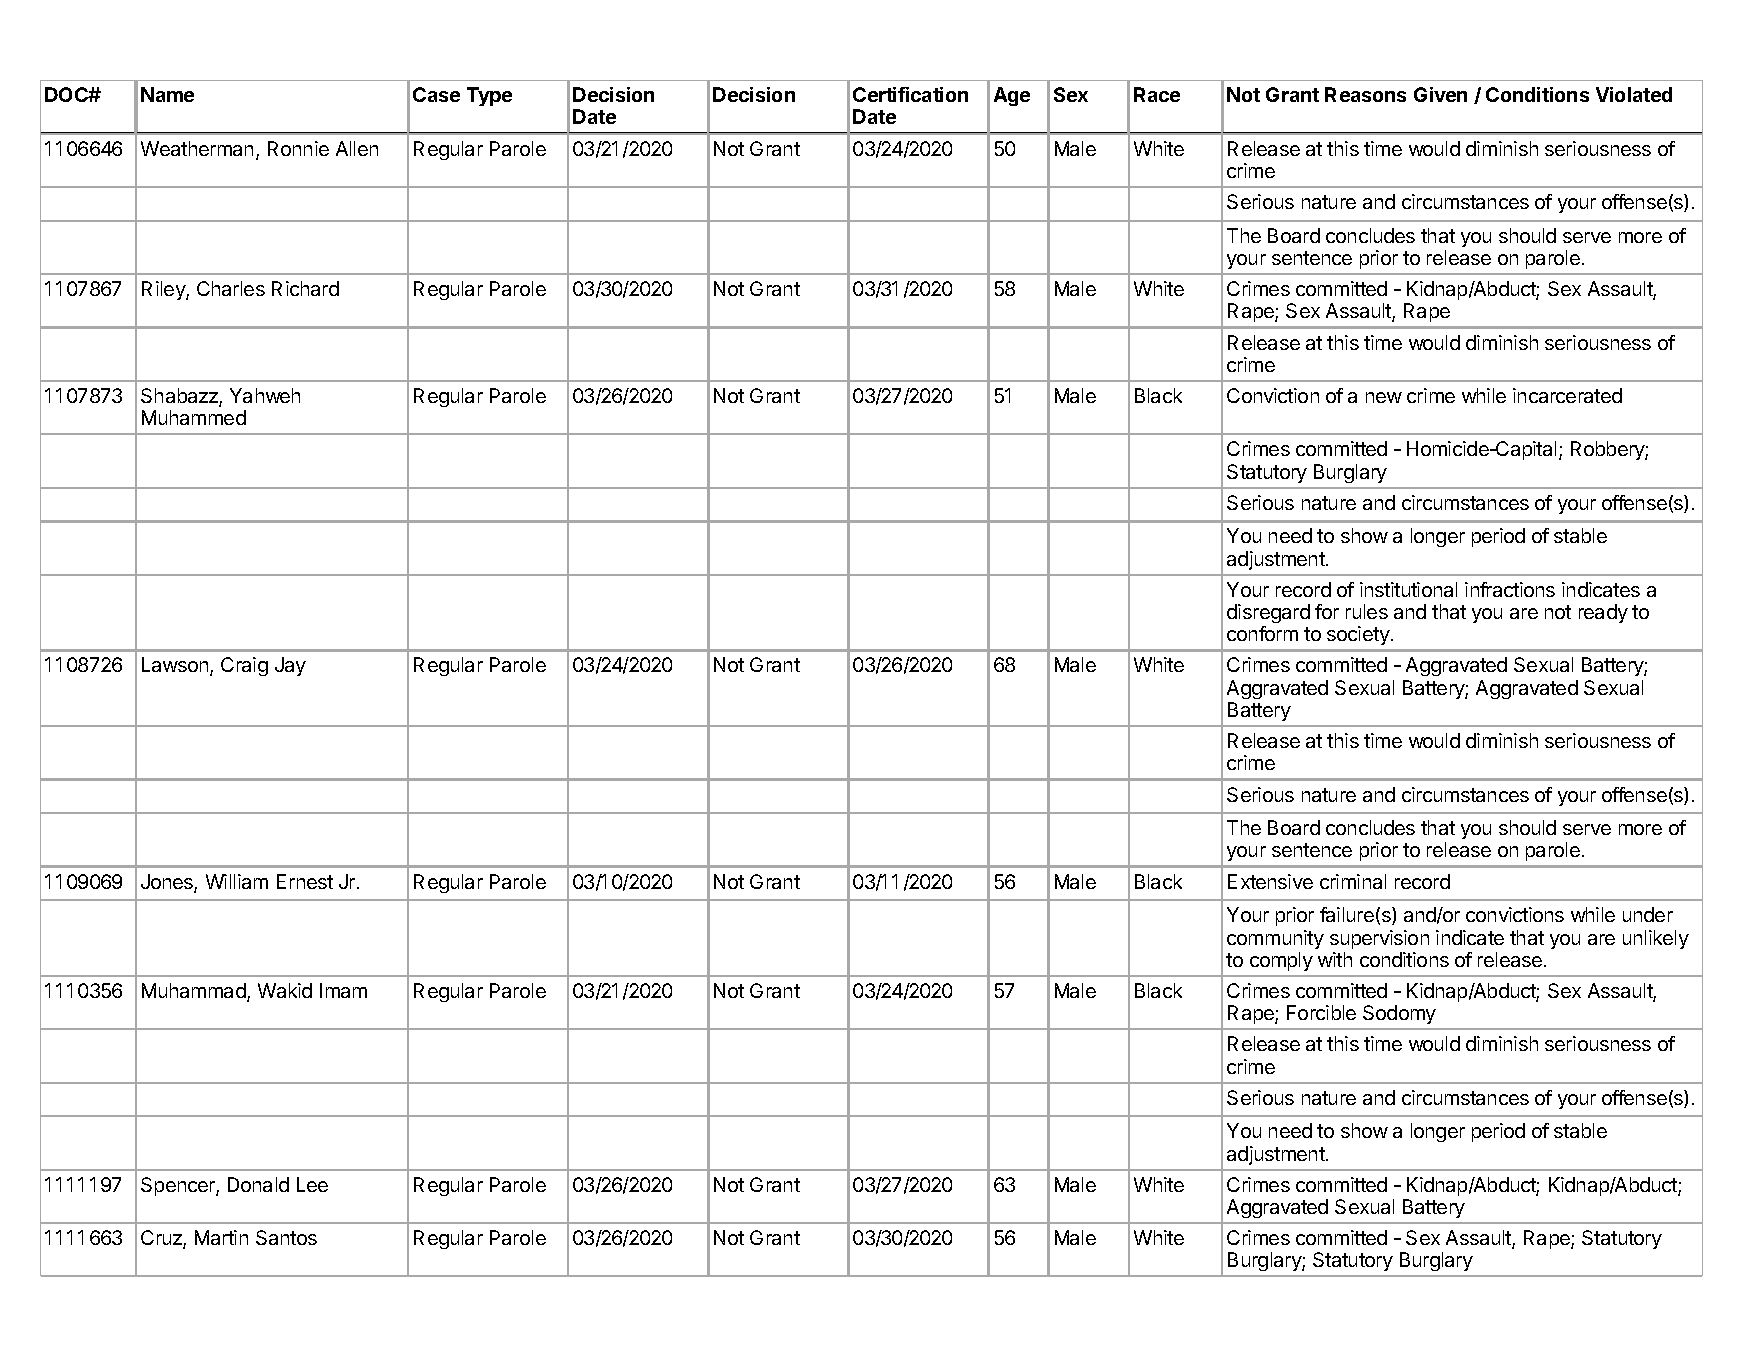  Describe the element at coordinates (312, 1184) in the document. I see `Lee` at that location.
